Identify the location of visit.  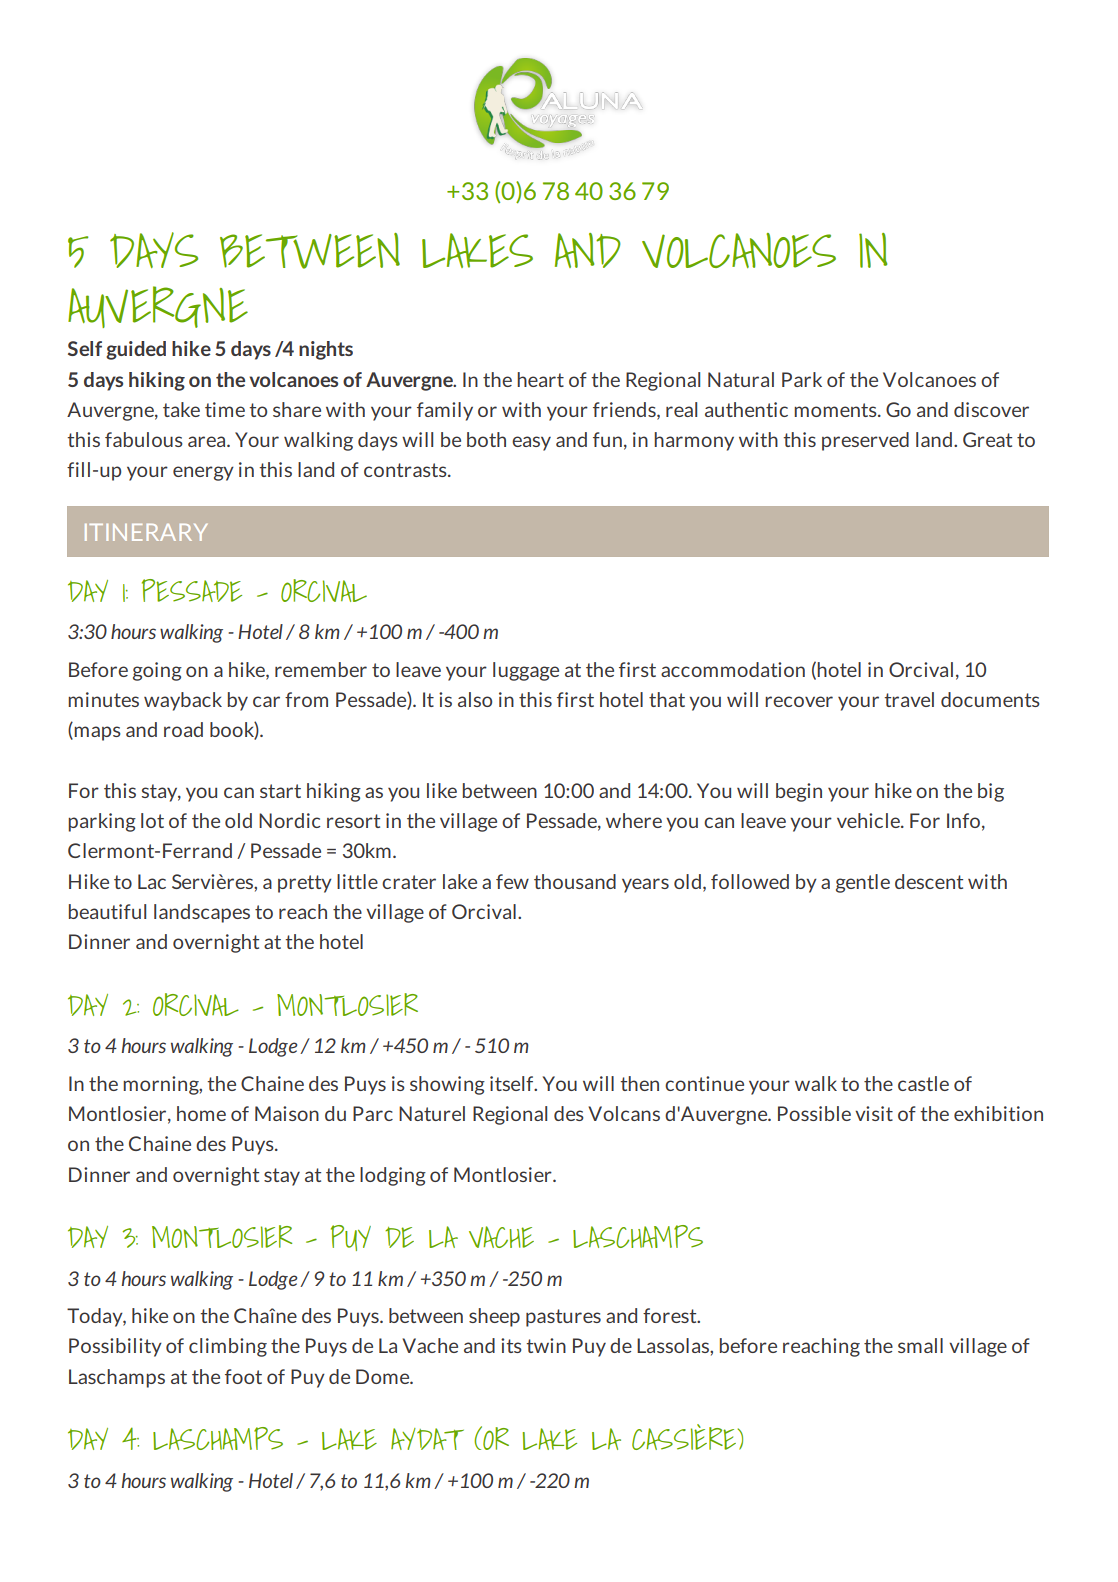
(874, 1113).
